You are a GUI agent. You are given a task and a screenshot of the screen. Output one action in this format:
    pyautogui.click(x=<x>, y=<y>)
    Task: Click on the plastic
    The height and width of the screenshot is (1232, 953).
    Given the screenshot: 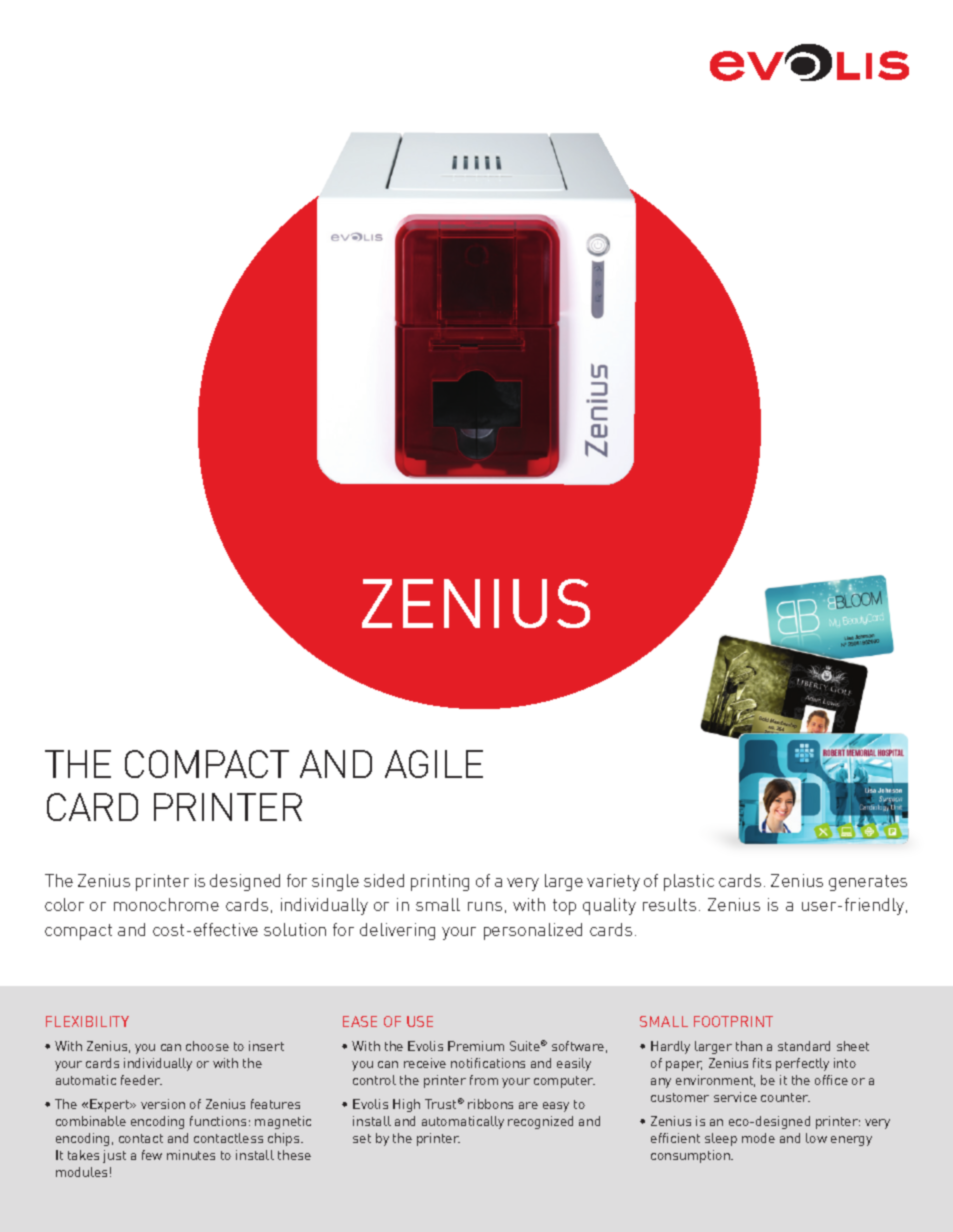 What is the action you would take?
    pyautogui.click(x=689, y=882)
